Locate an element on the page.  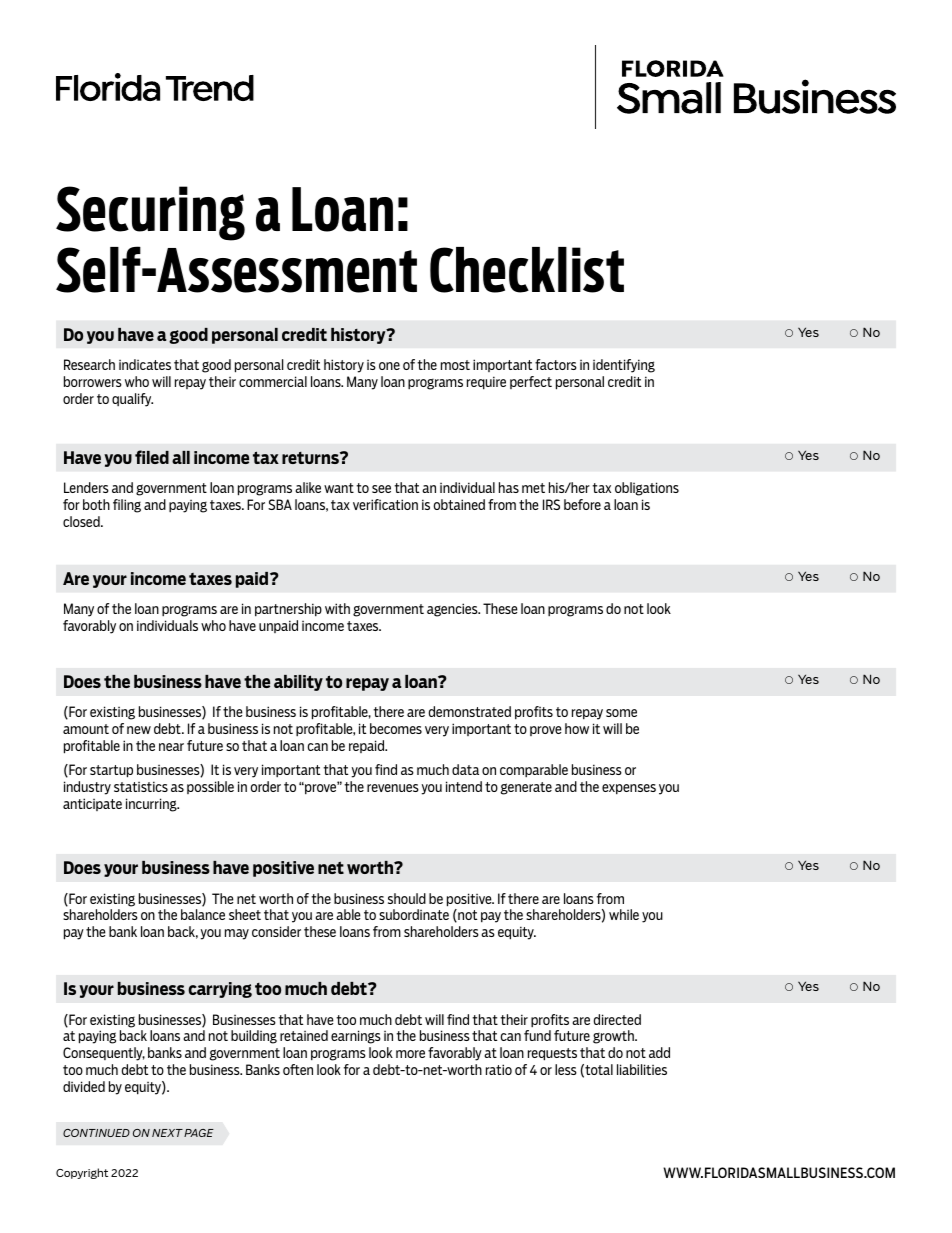
less is located at coordinates (566, 1069).
